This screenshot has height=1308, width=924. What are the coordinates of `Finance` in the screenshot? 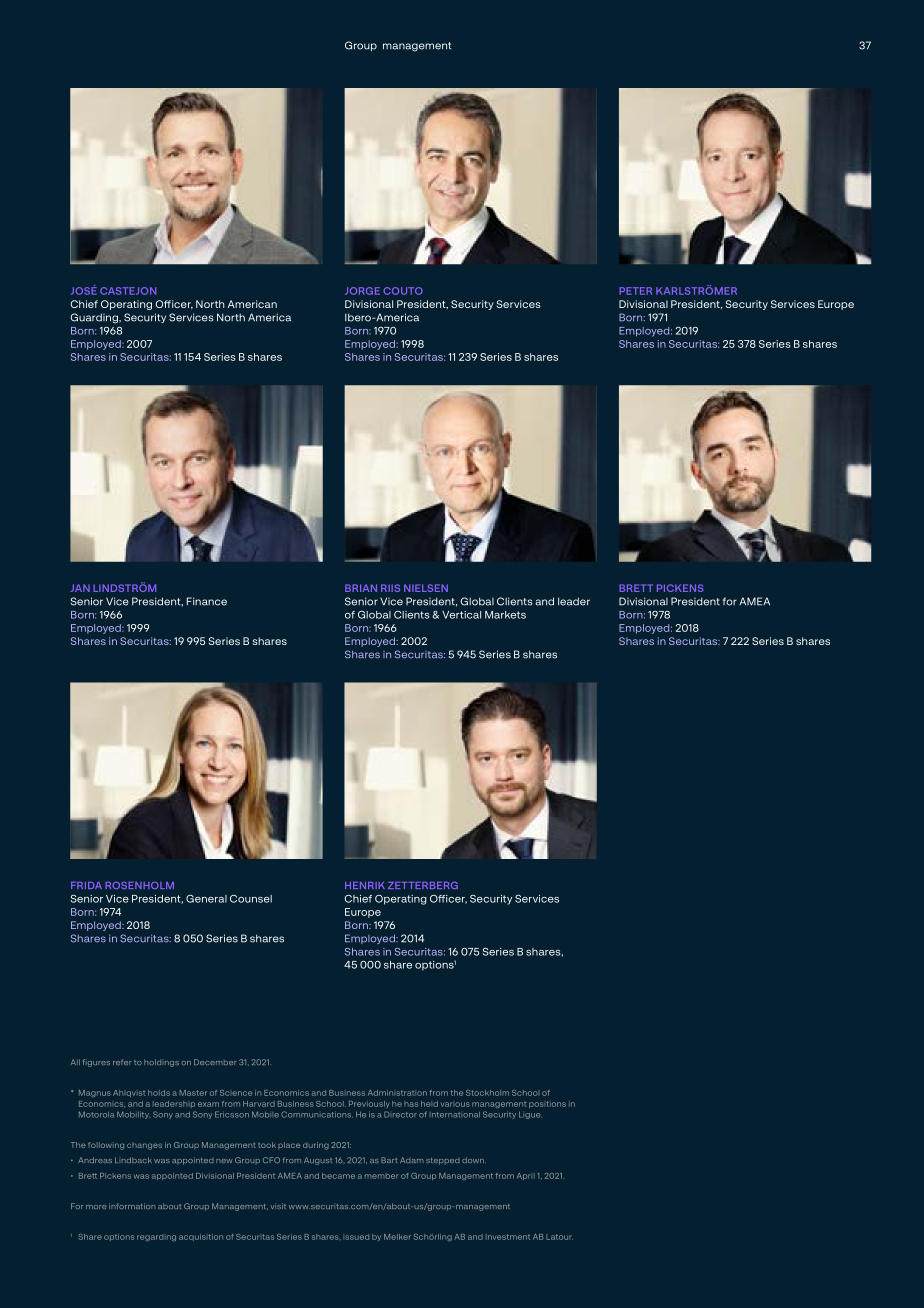 It's located at (207, 601).
